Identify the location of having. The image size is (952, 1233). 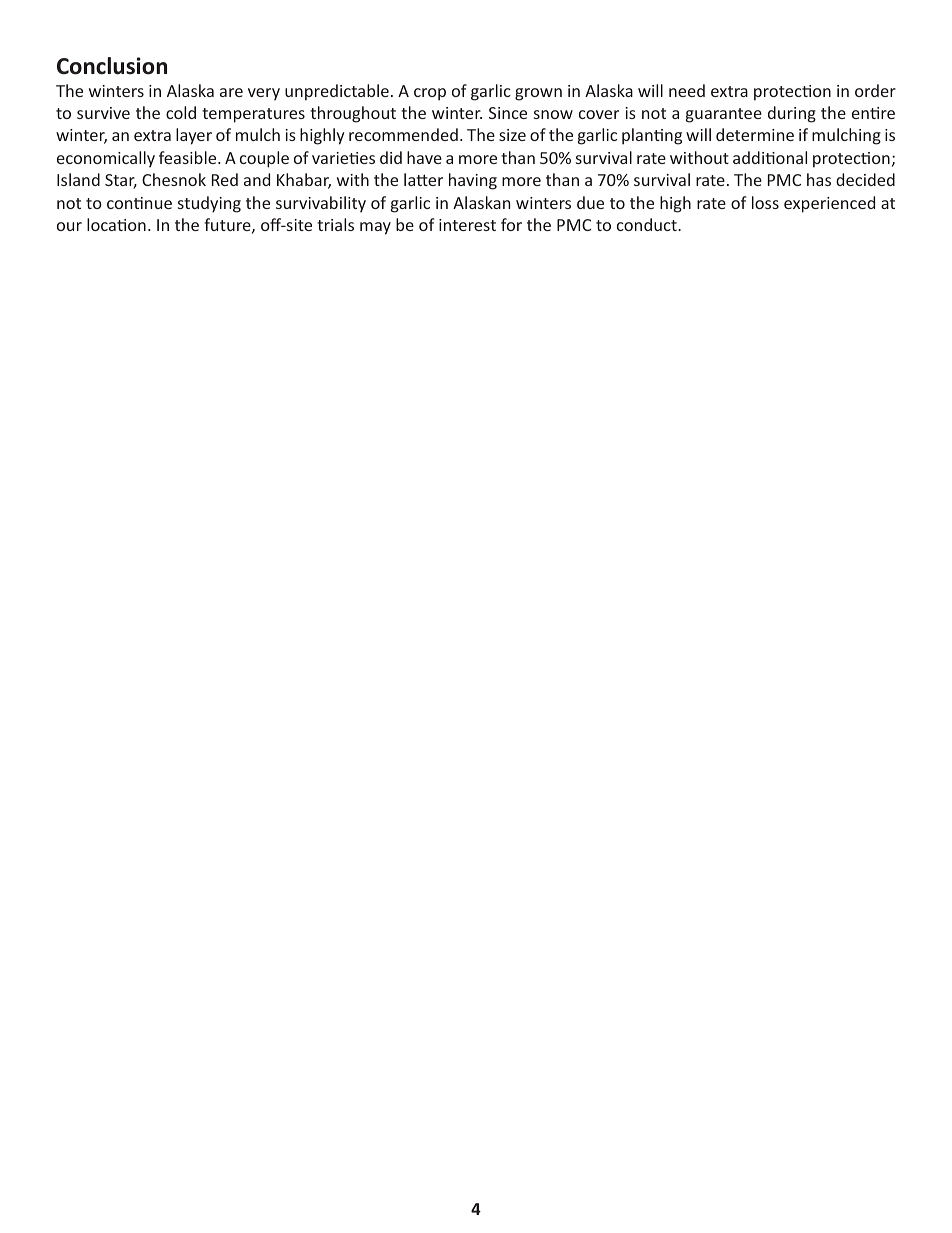
(473, 181).
